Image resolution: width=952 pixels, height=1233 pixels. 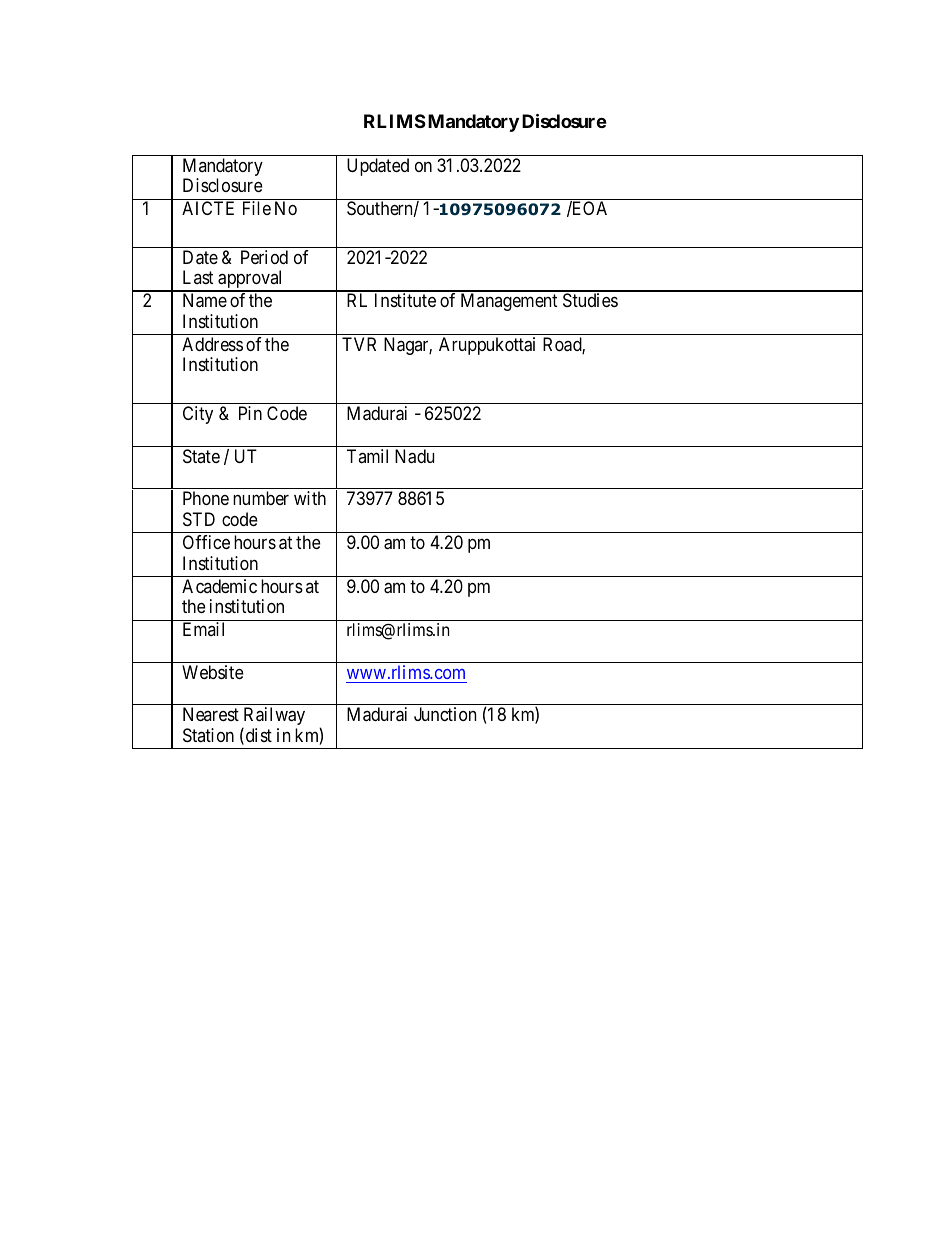 What do you see at coordinates (257, 208) in the screenshot?
I see `File` at bounding box center [257, 208].
